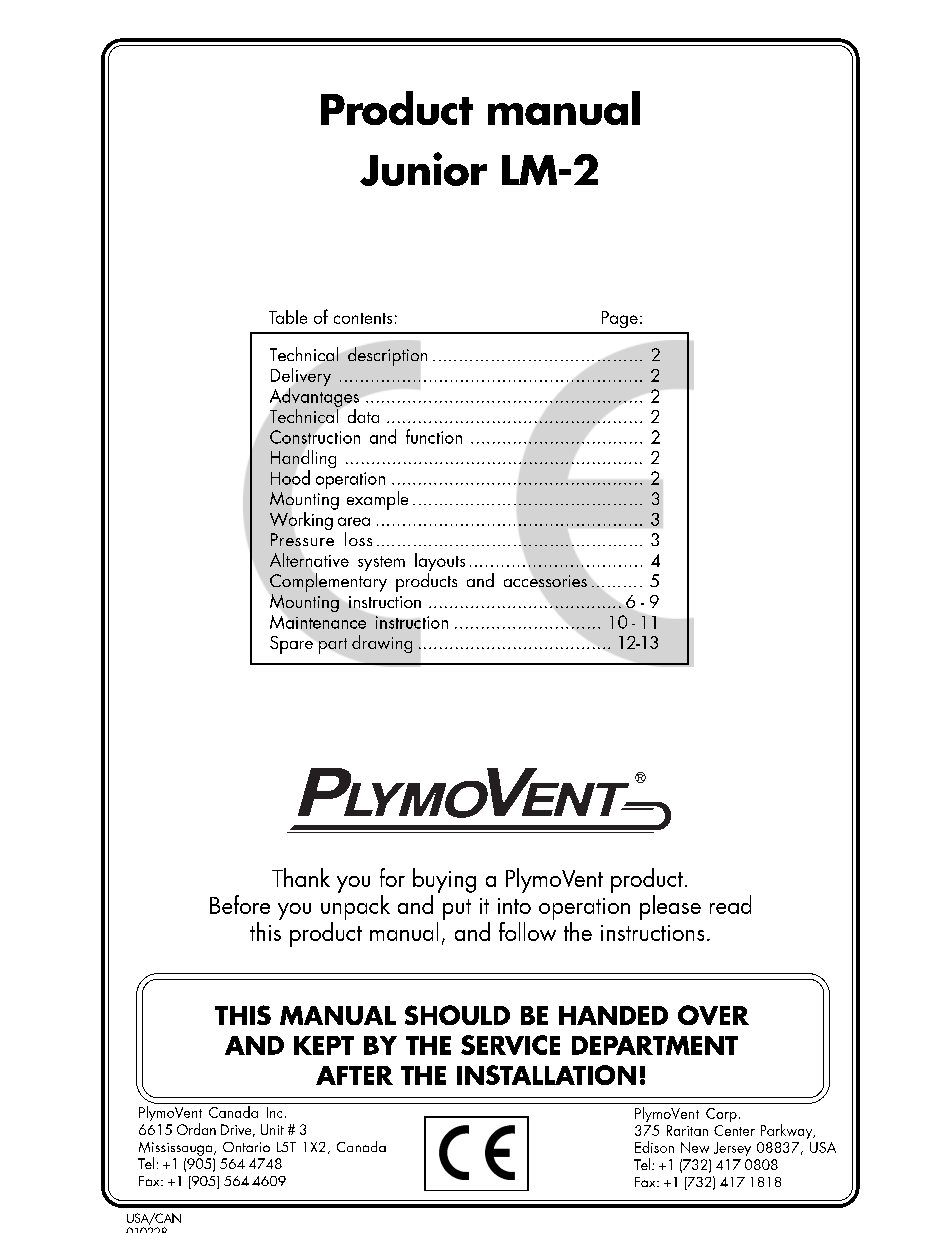 The height and width of the image is (1233, 952). Describe the element at coordinates (288, 317) in the image. I see `Table` at that location.
